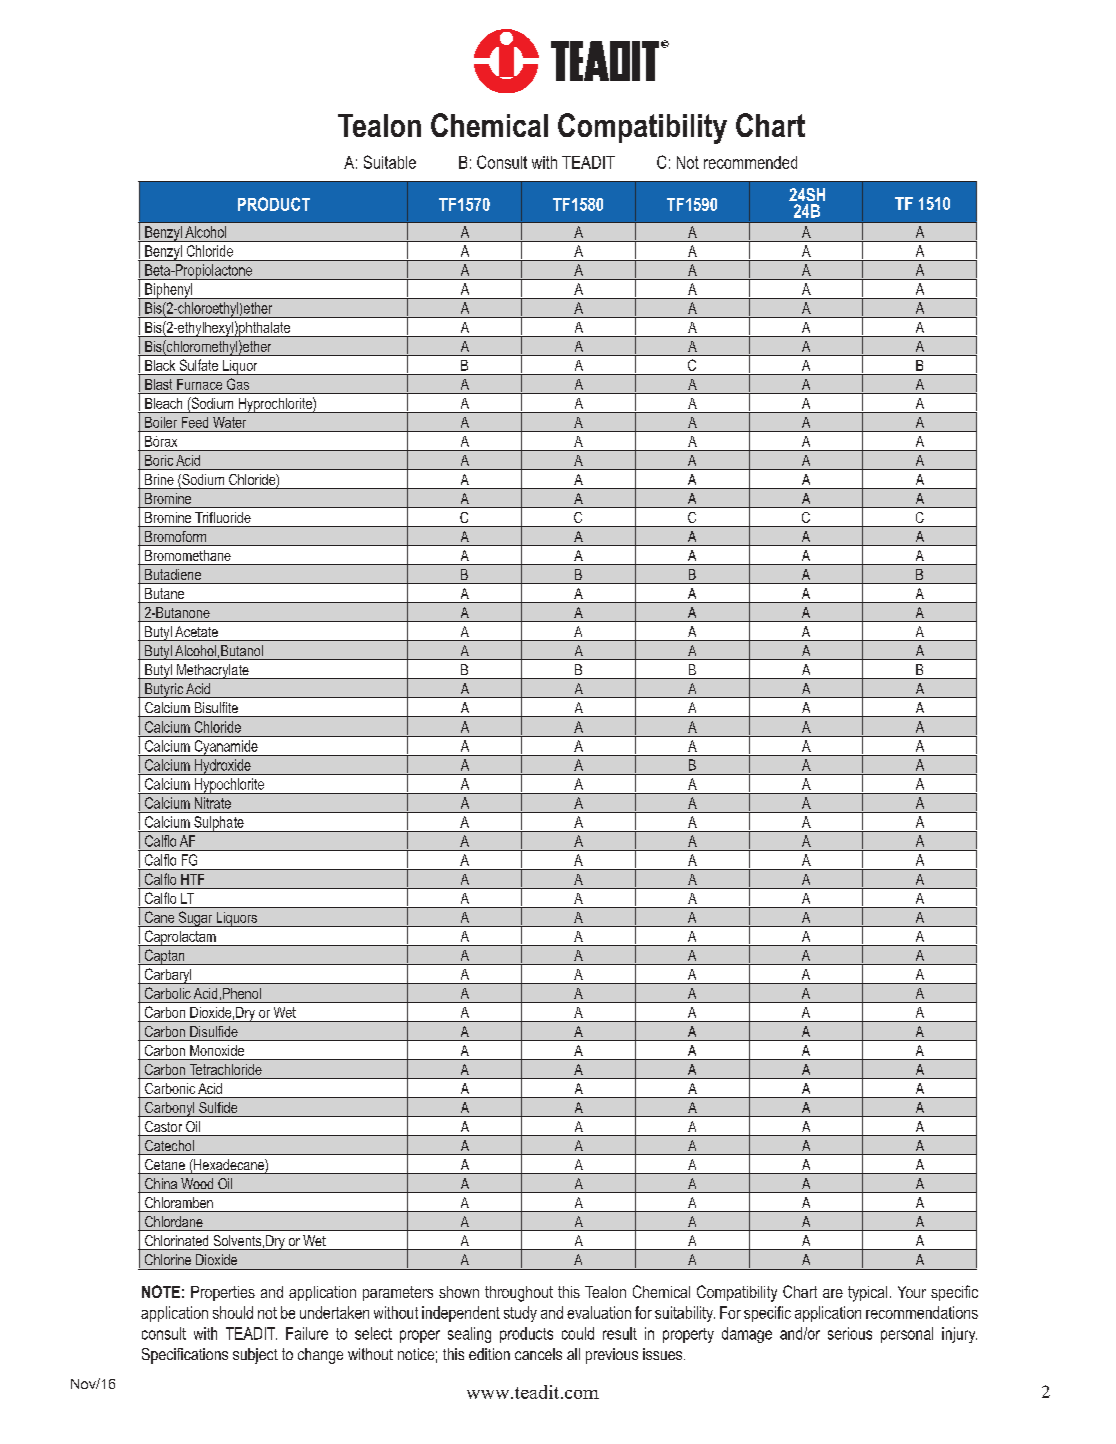 This page has height=1444, width=1116. I want to click on recommended, so click(750, 162).
